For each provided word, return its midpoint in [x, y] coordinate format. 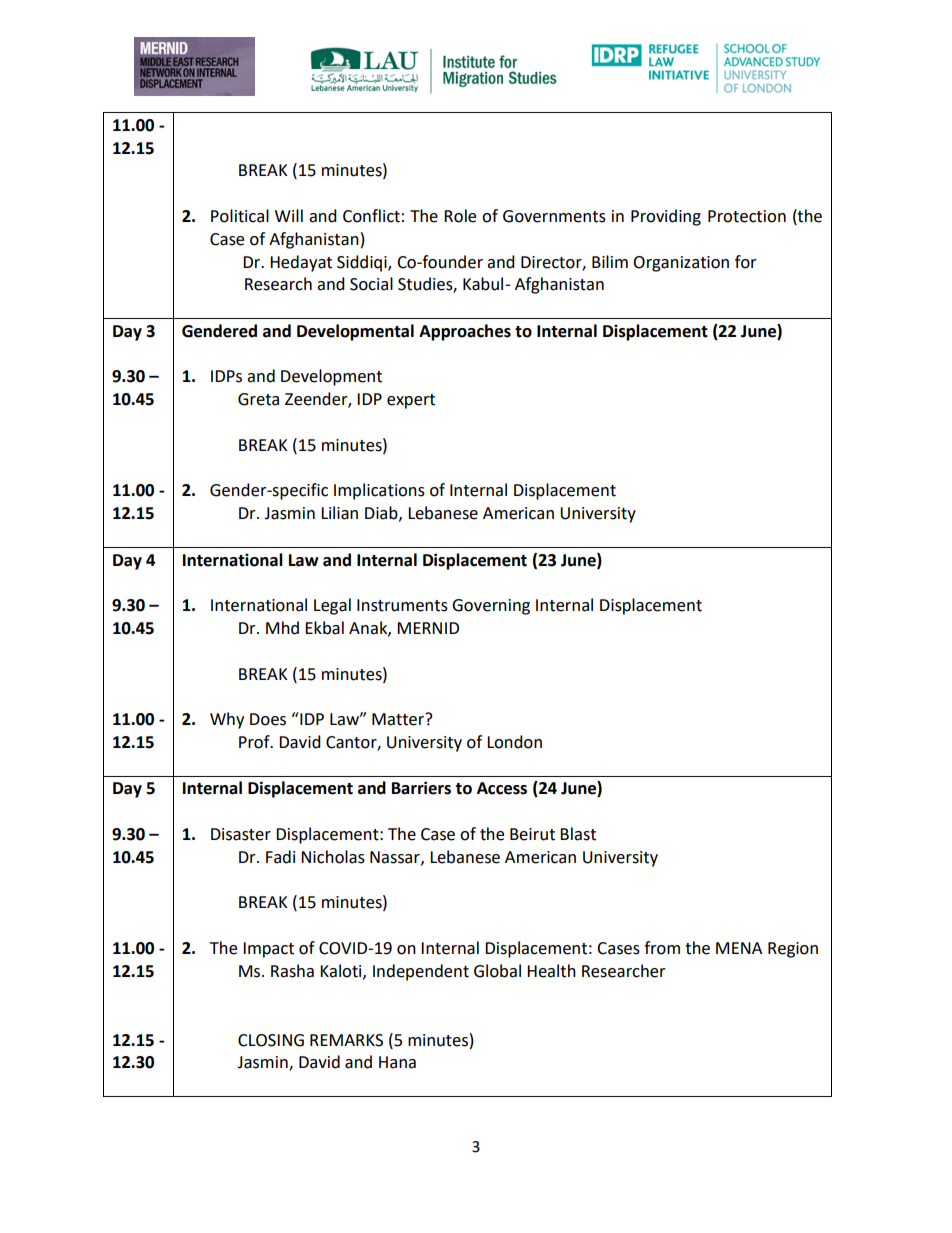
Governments [554, 216]
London [514, 742]
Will [289, 215]
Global [497, 971]
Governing [491, 607]
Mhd [282, 628]
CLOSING [271, 1040]
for [746, 262]
